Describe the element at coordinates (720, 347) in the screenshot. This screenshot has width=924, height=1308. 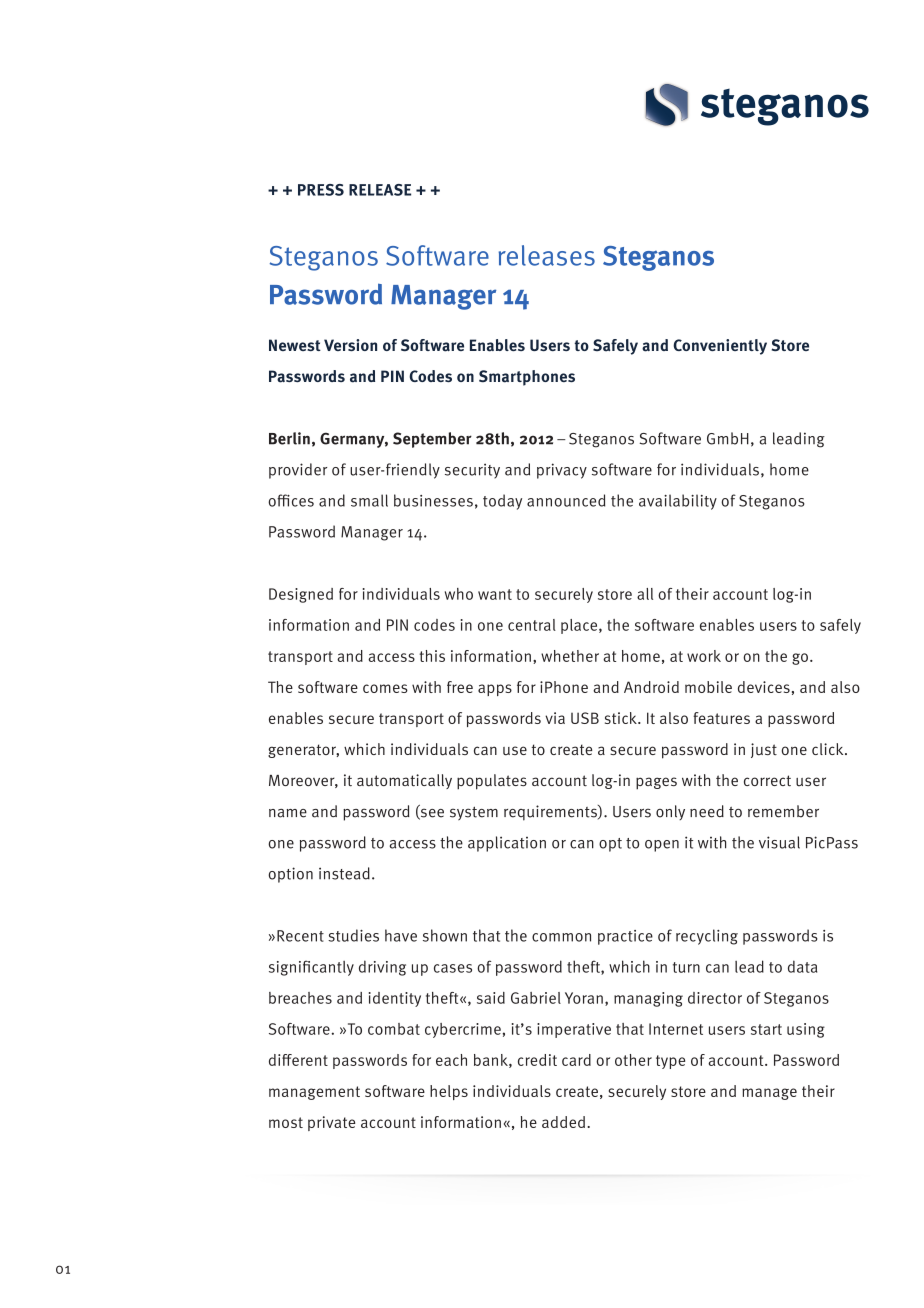
I see `Conveniently` at that location.
